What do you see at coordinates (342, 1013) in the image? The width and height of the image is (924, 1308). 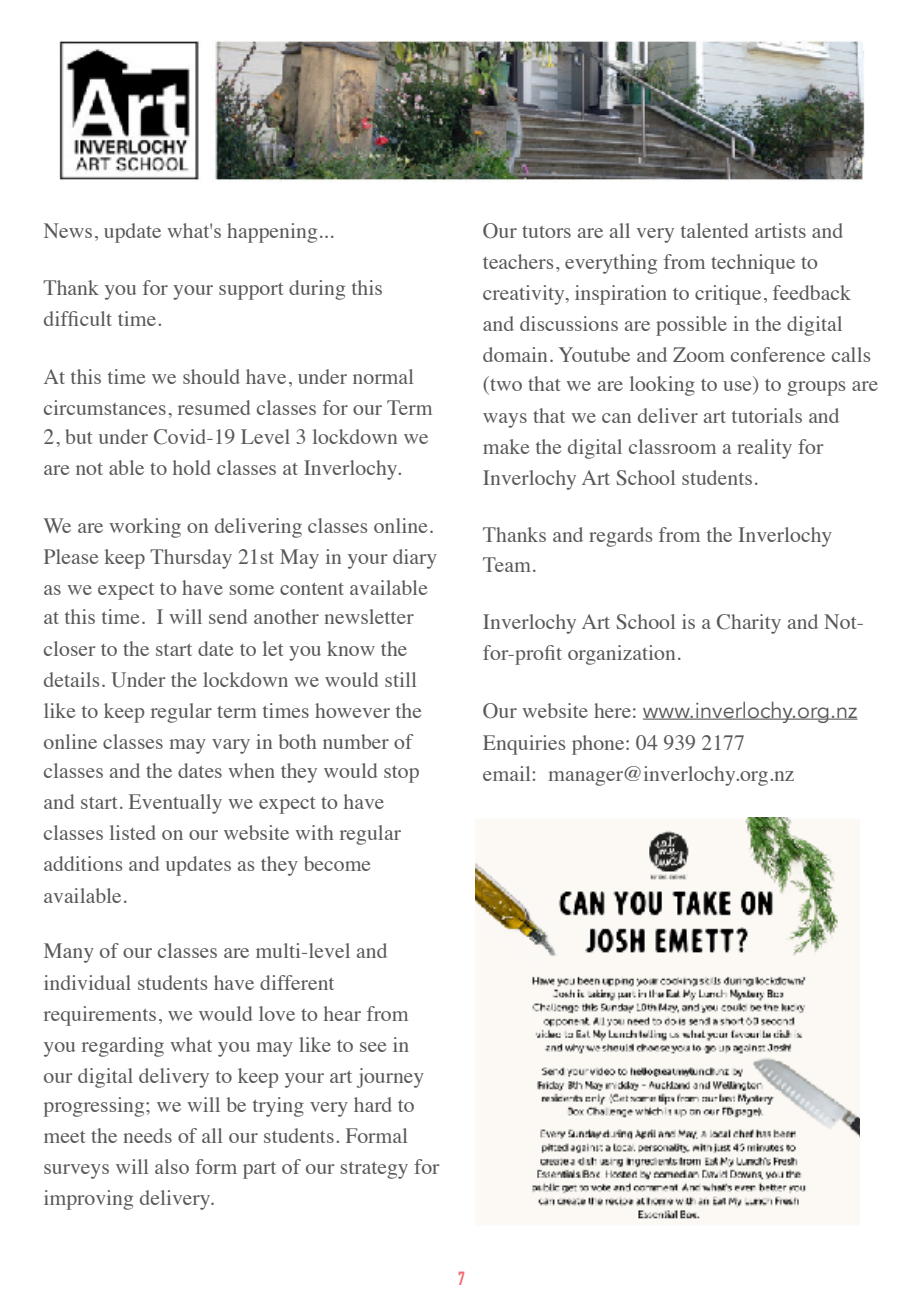 I see `hear` at bounding box center [342, 1013].
